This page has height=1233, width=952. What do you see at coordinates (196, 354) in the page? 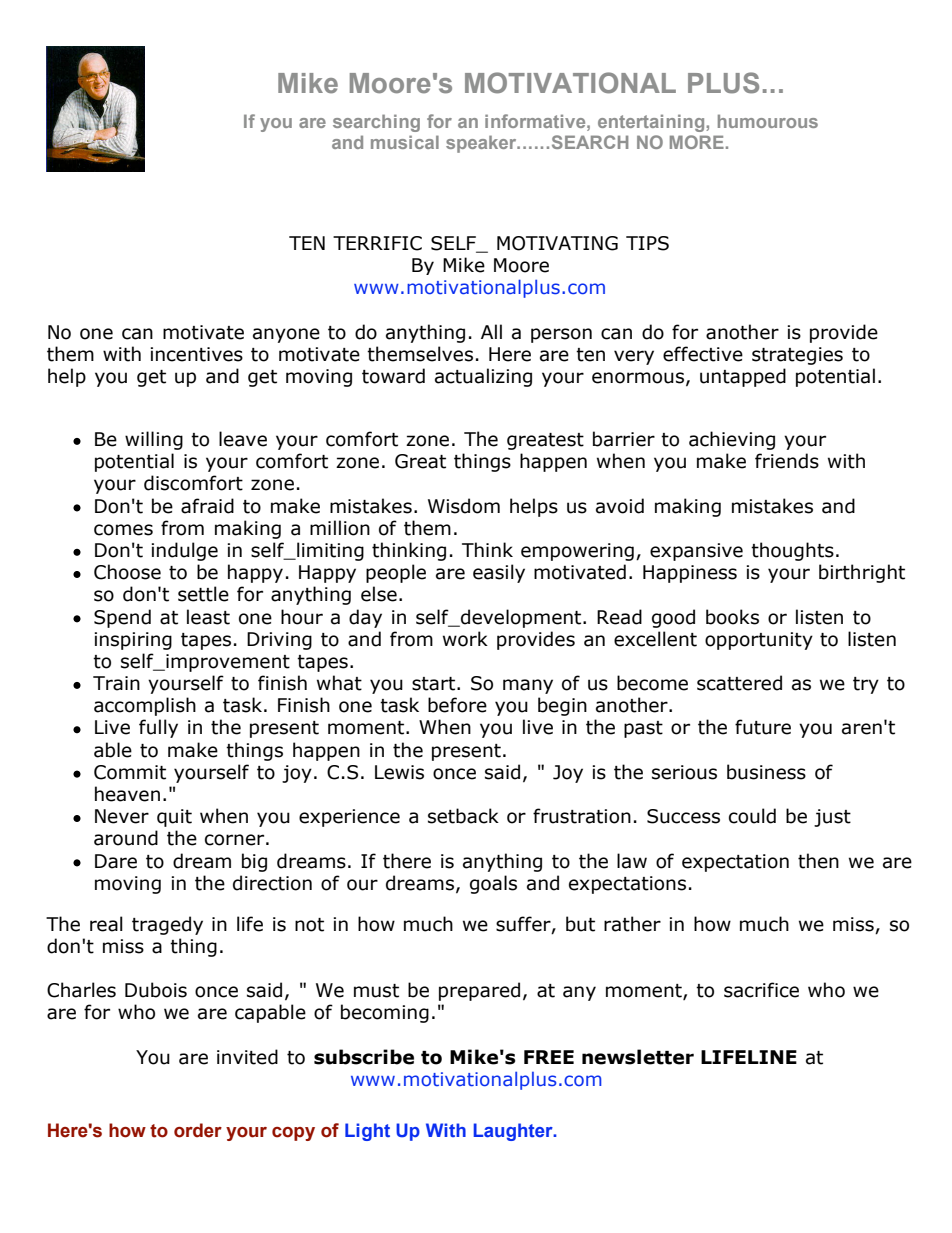
I see `incentives` at bounding box center [196, 354].
